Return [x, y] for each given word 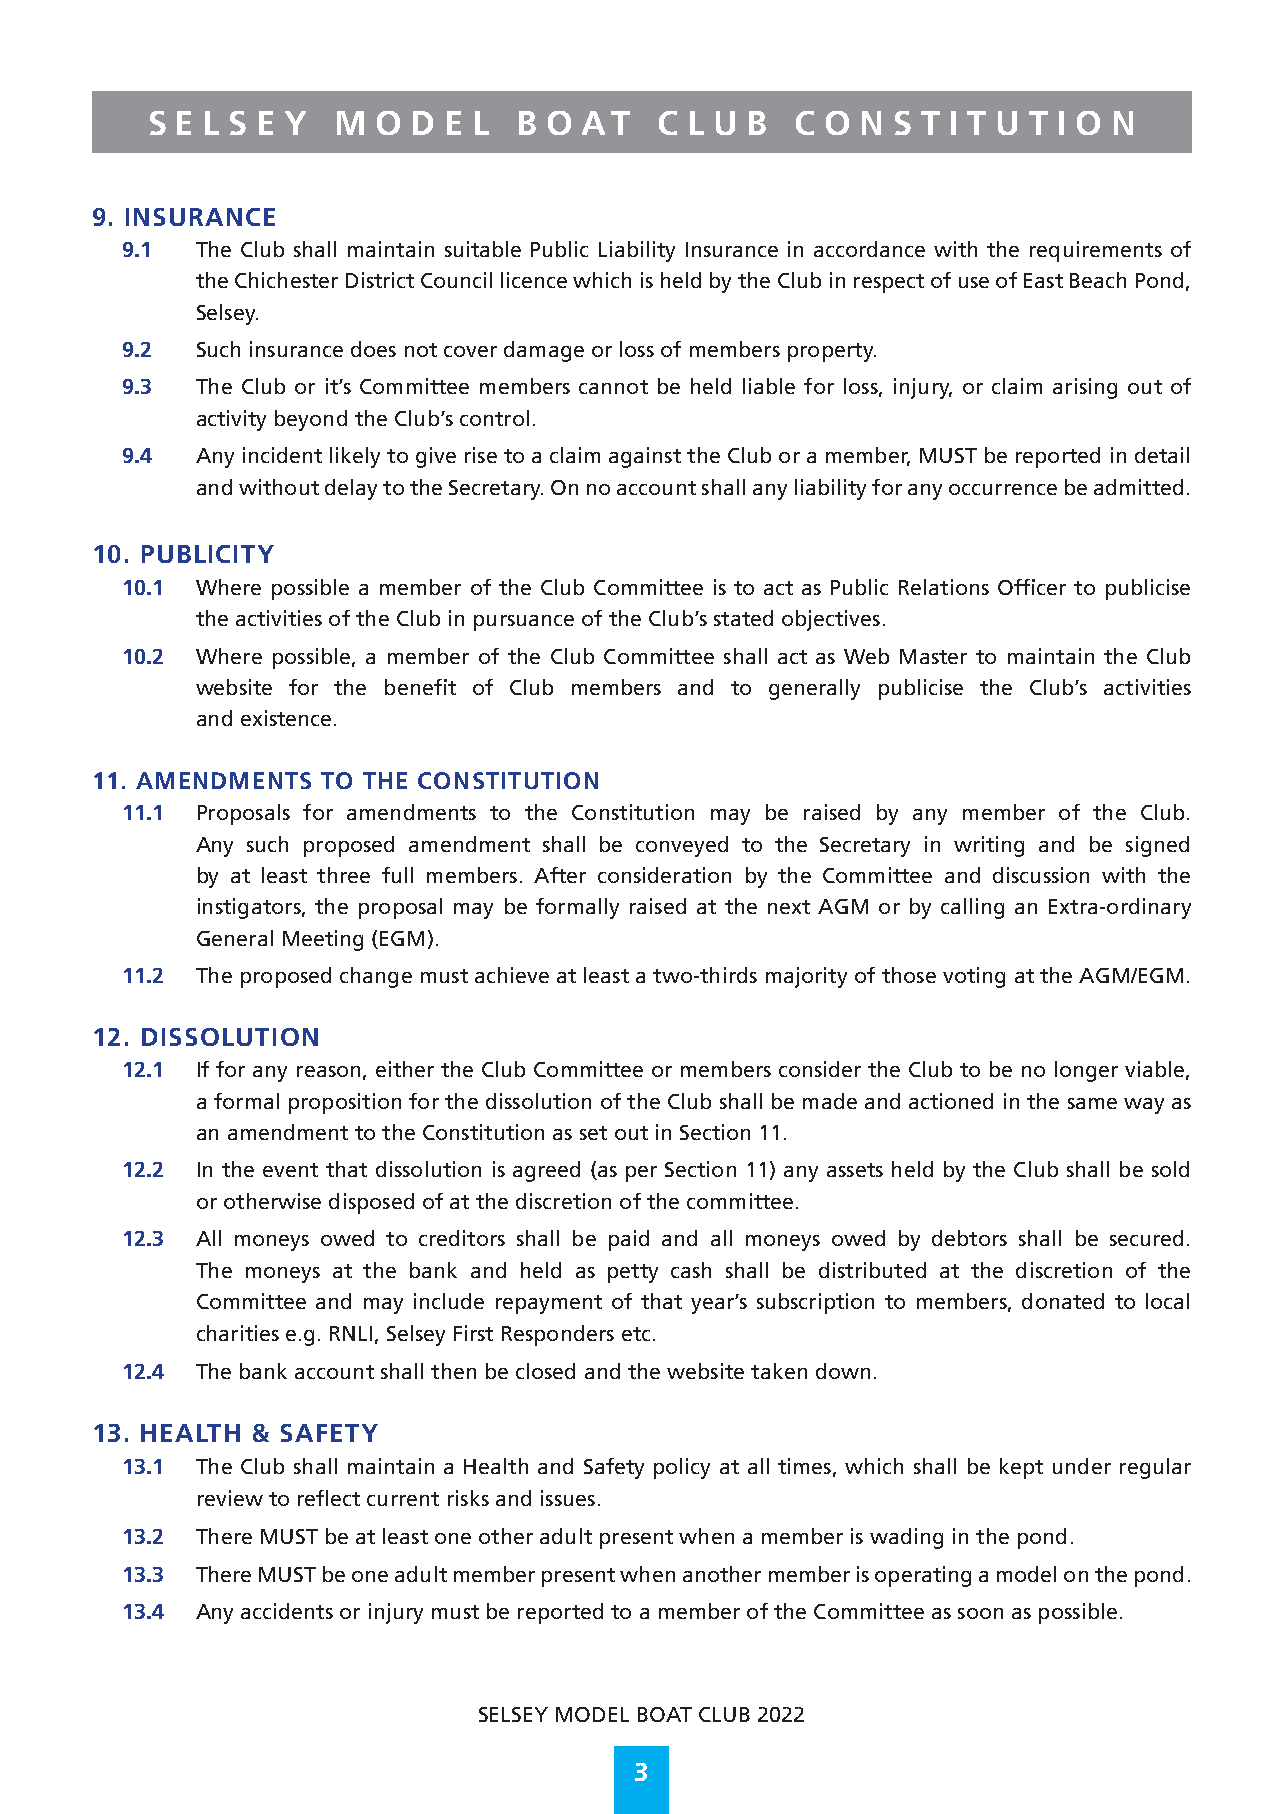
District [380, 280]
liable [769, 386]
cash [691, 1270]
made [830, 1101]
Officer [1032, 587]
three [343, 875]
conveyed [682, 846]
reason [328, 1071]
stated [743, 618]
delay [351, 489]
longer [1086, 1071]
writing [989, 846]
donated [1063, 1301]
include [449, 1301]
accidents [287, 1611]
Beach [1098, 280]
